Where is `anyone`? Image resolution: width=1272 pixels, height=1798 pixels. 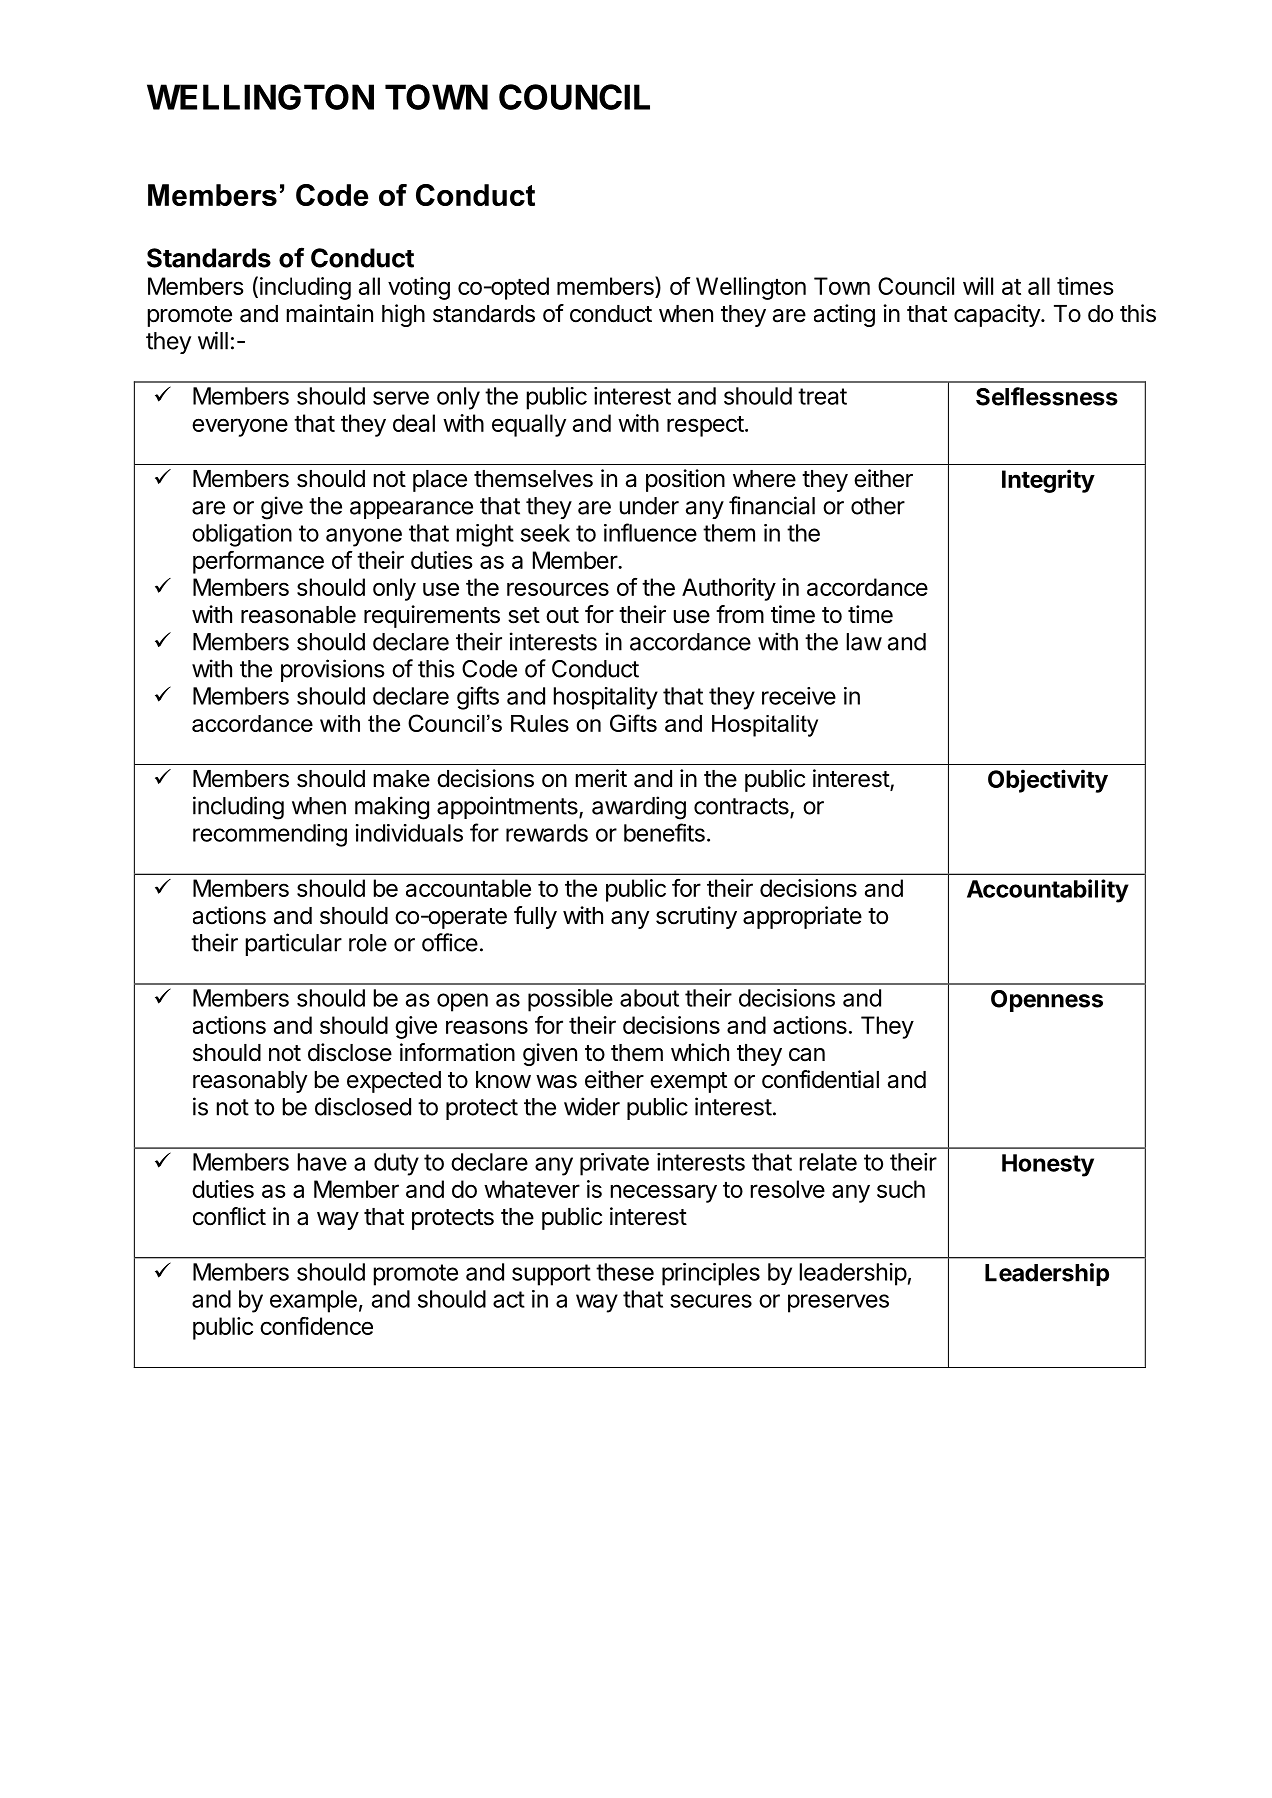 anyone is located at coordinates (364, 537).
